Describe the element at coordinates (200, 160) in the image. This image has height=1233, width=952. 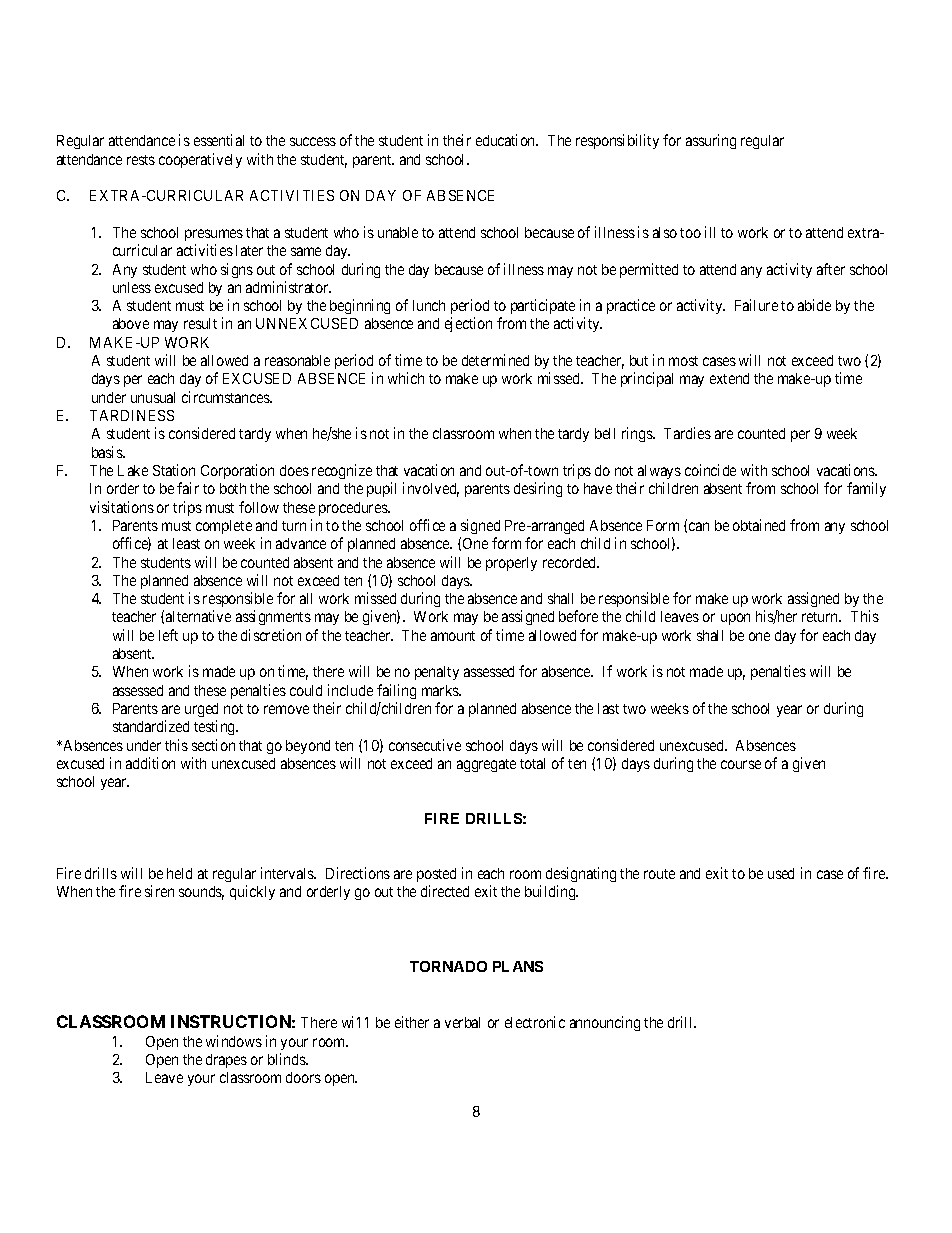
I see `cooperatively` at that location.
